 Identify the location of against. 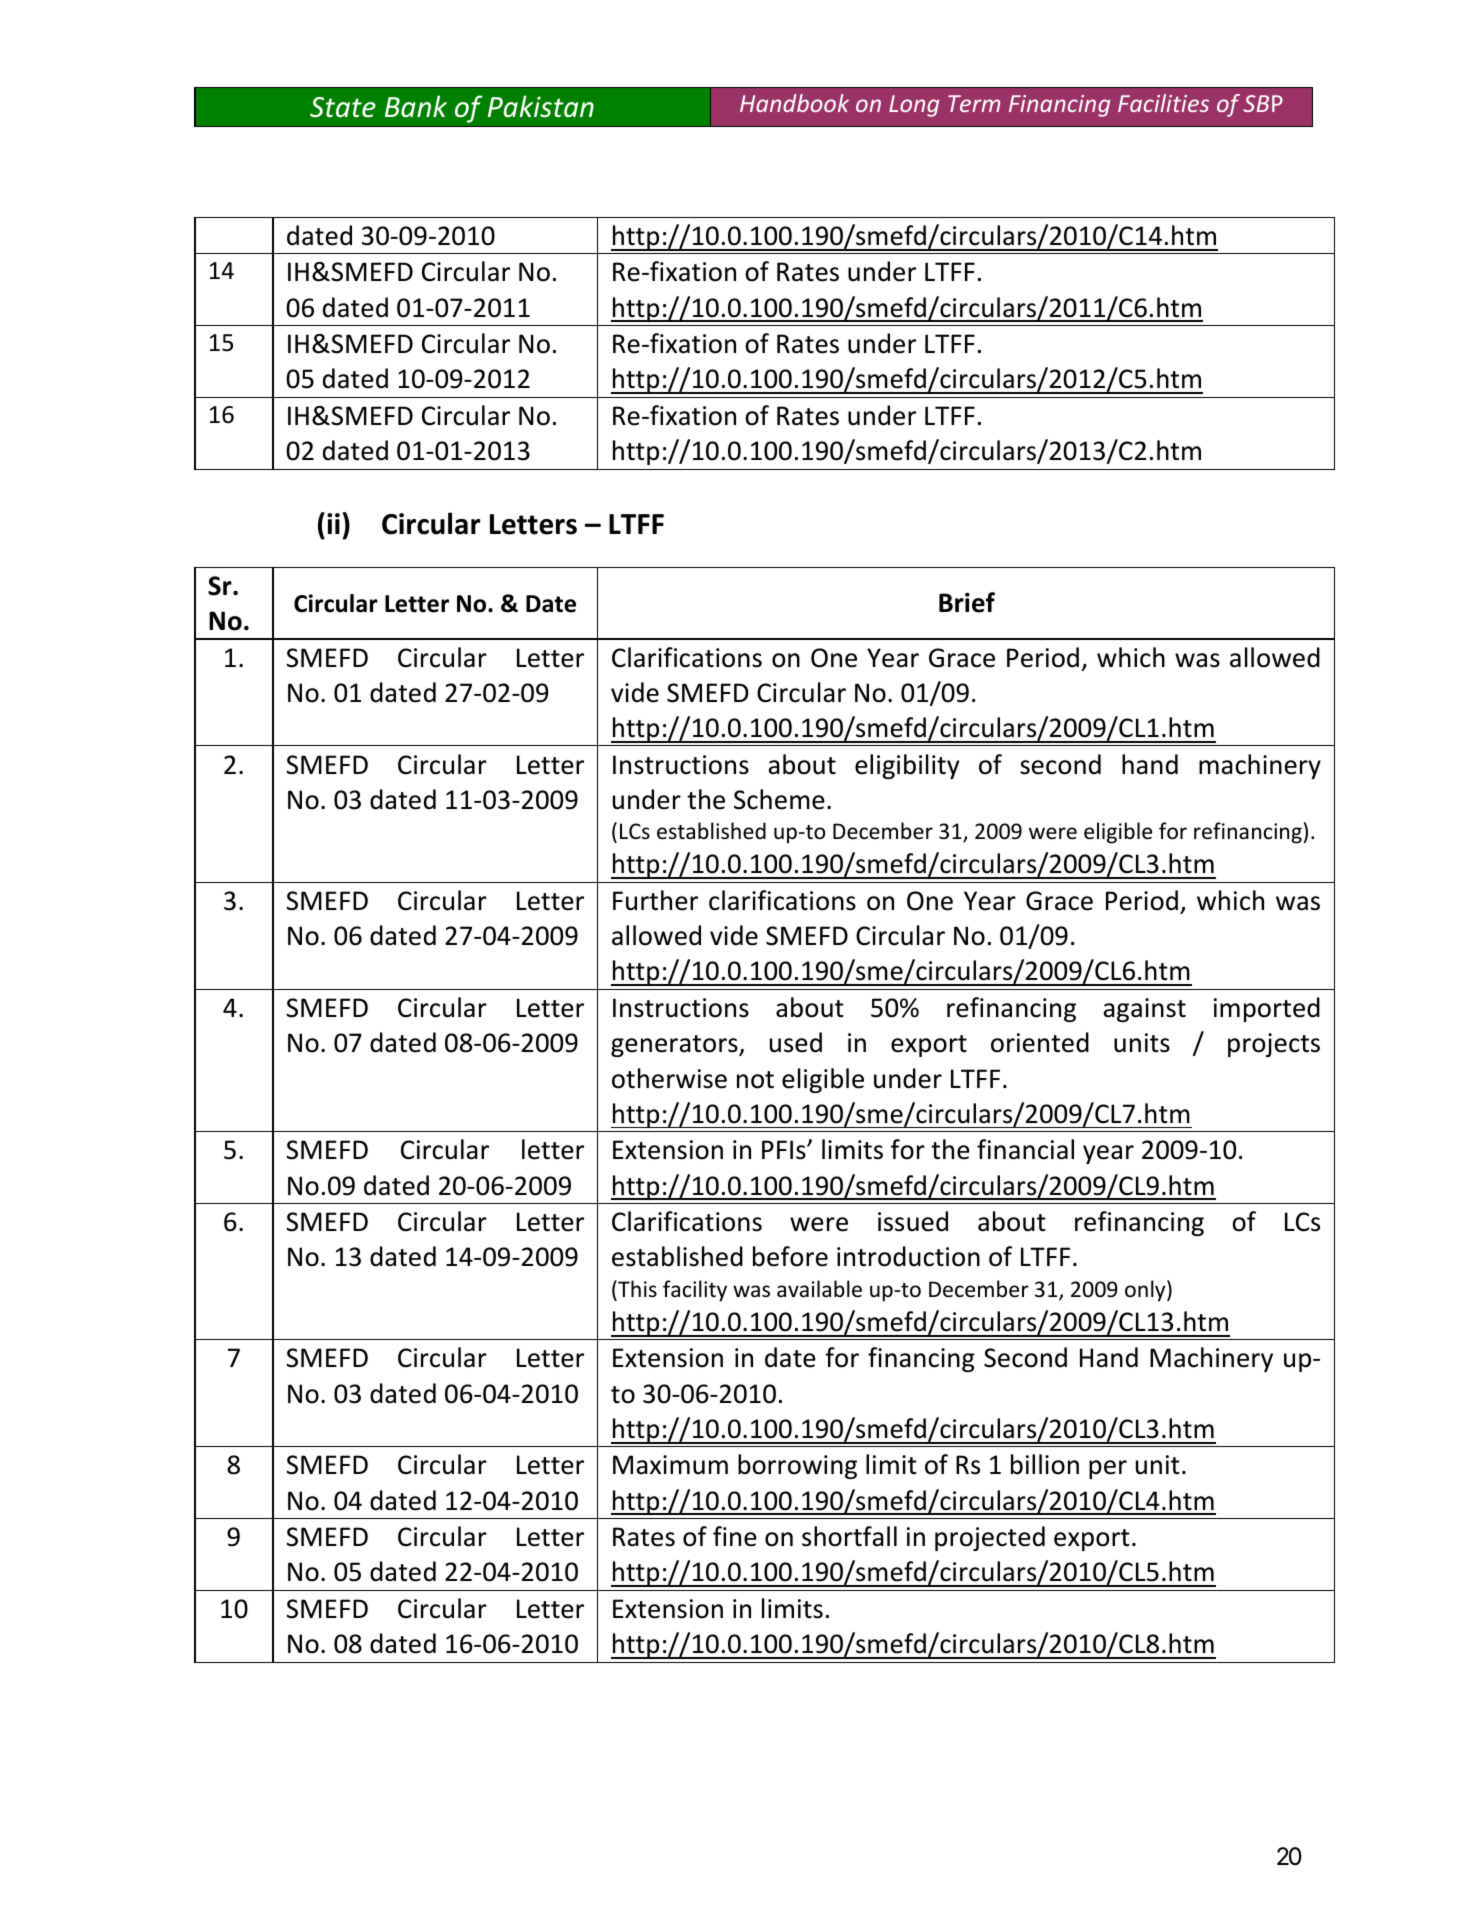
(1145, 1010).
